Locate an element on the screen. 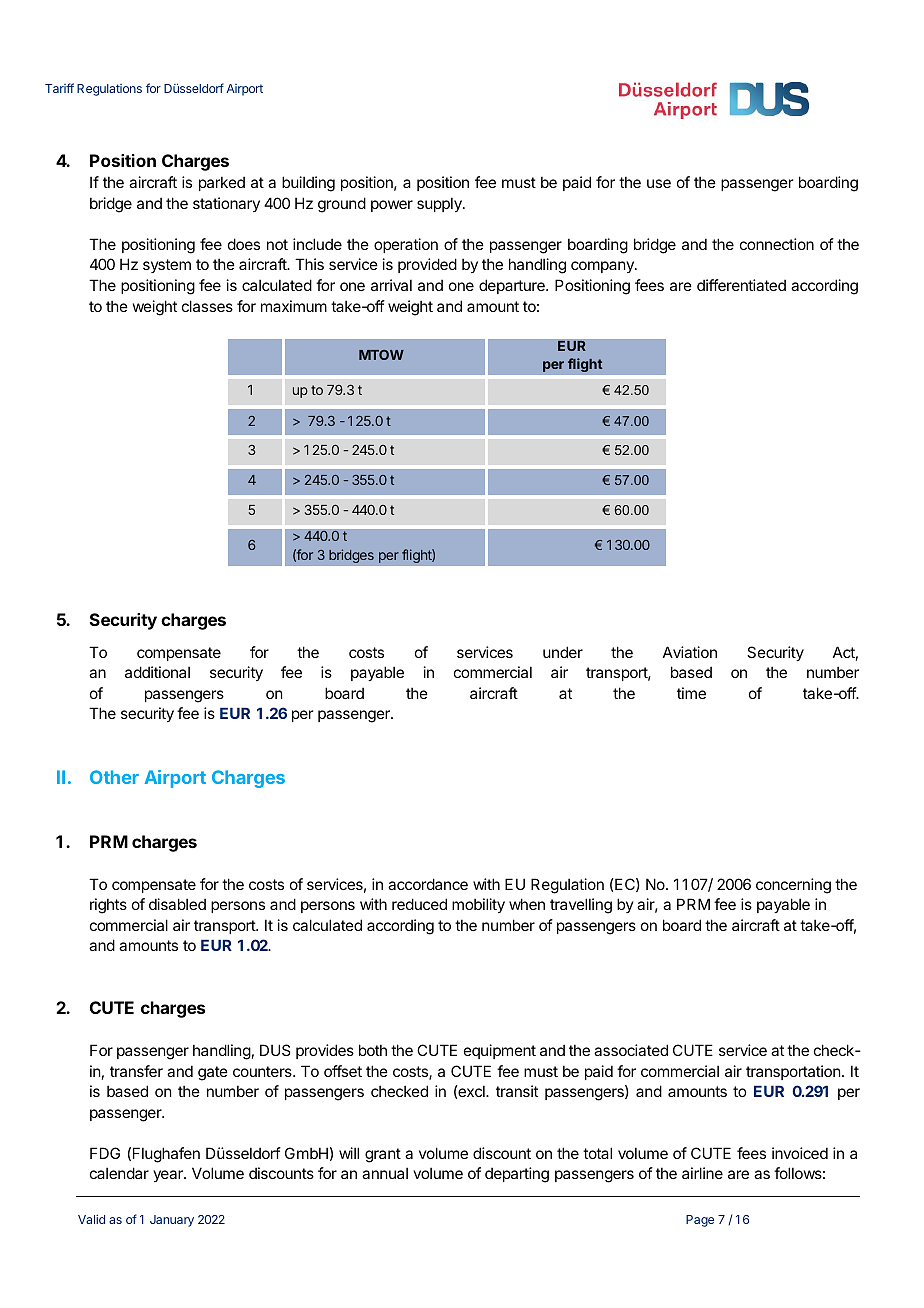 The width and height of the screenshot is (924, 1308). Aviation is located at coordinates (690, 652).
